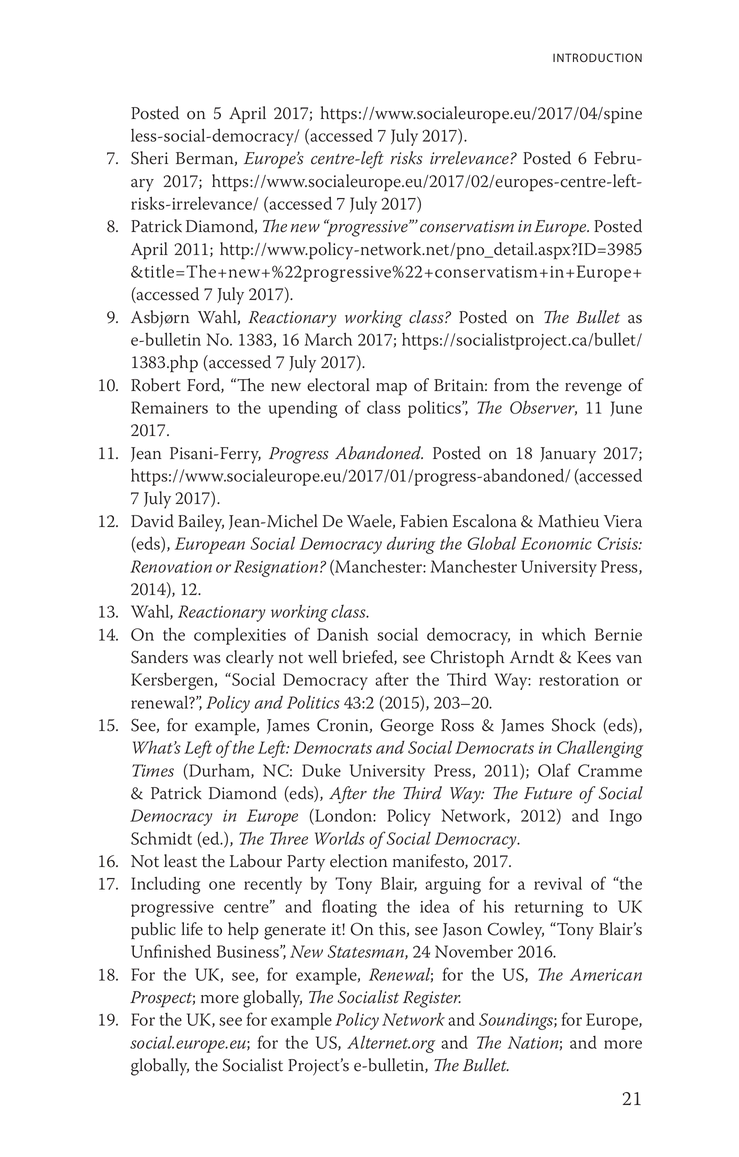 The width and height of the page is (739, 1157). Describe the element at coordinates (171, 951) in the page. I see `Unfinished` at that location.
